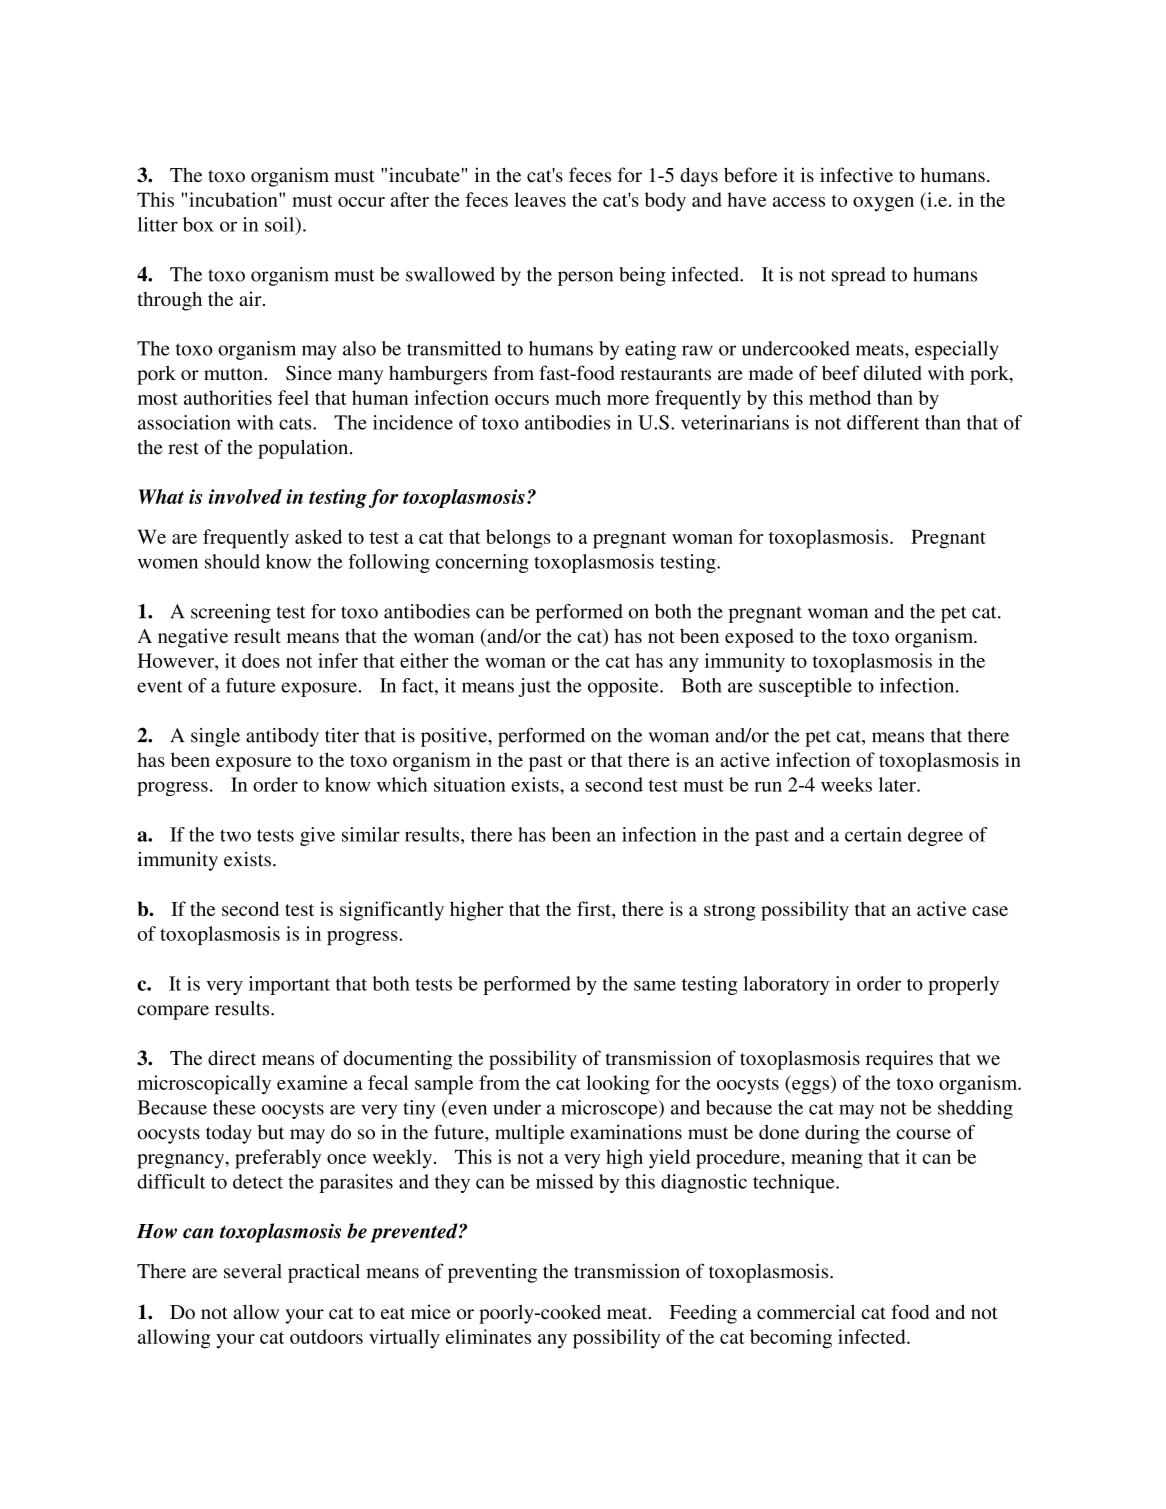 The height and width of the screenshot is (1509, 1166). Describe the element at coordinates (899, 1060) in the screenshot. I see `requires` at that location.
